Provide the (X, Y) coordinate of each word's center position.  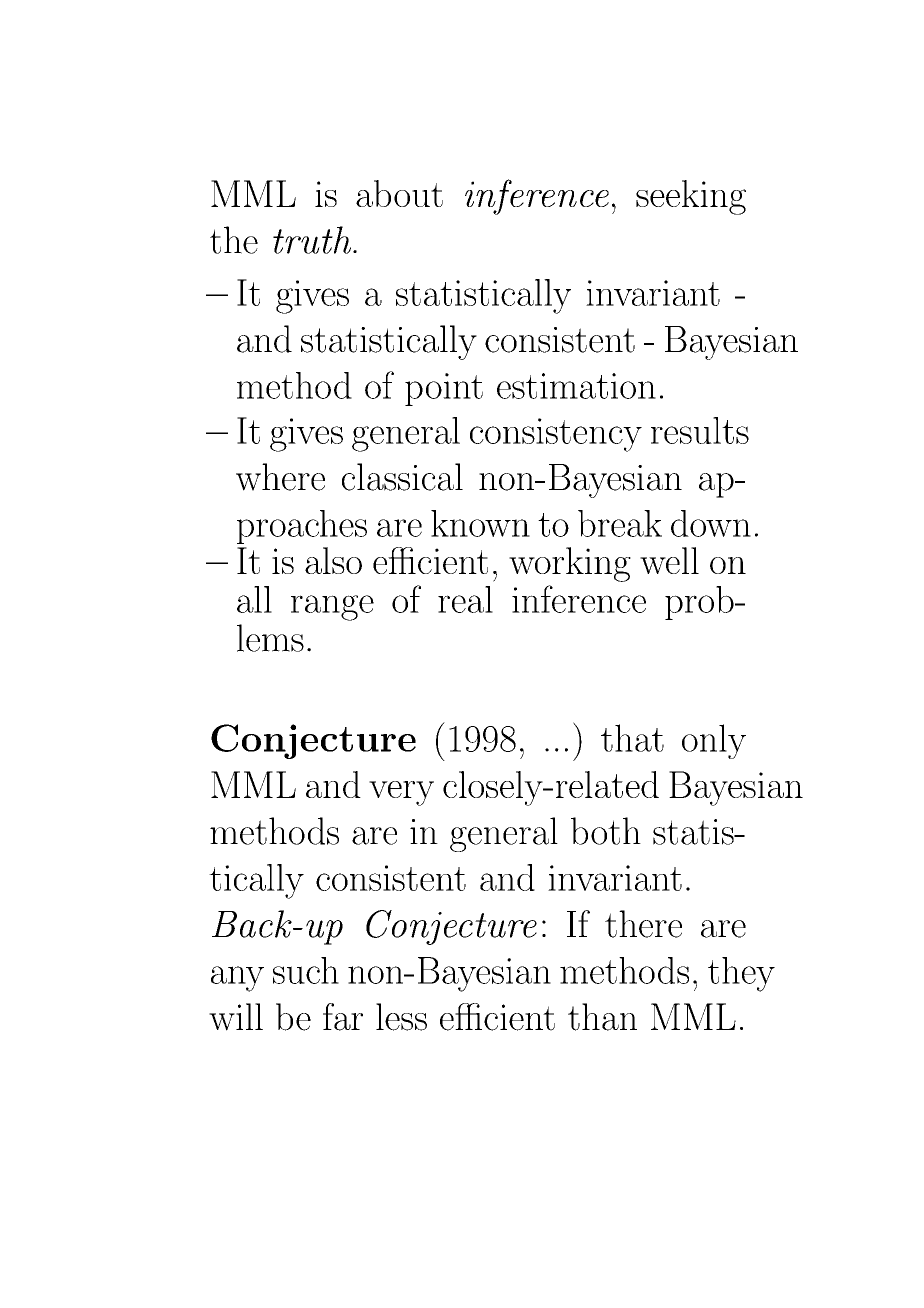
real (465, 599)
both (606, 831)
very (401, 793)
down (711, 523)
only (714, 741)
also (333, 560)
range (332, 608)
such (306, 970)
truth (313, 240)
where (280, 477)
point (444, 389)
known (480, 523)
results (700, 430)
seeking (691, 197)
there (643, 924)
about (399, 193)
